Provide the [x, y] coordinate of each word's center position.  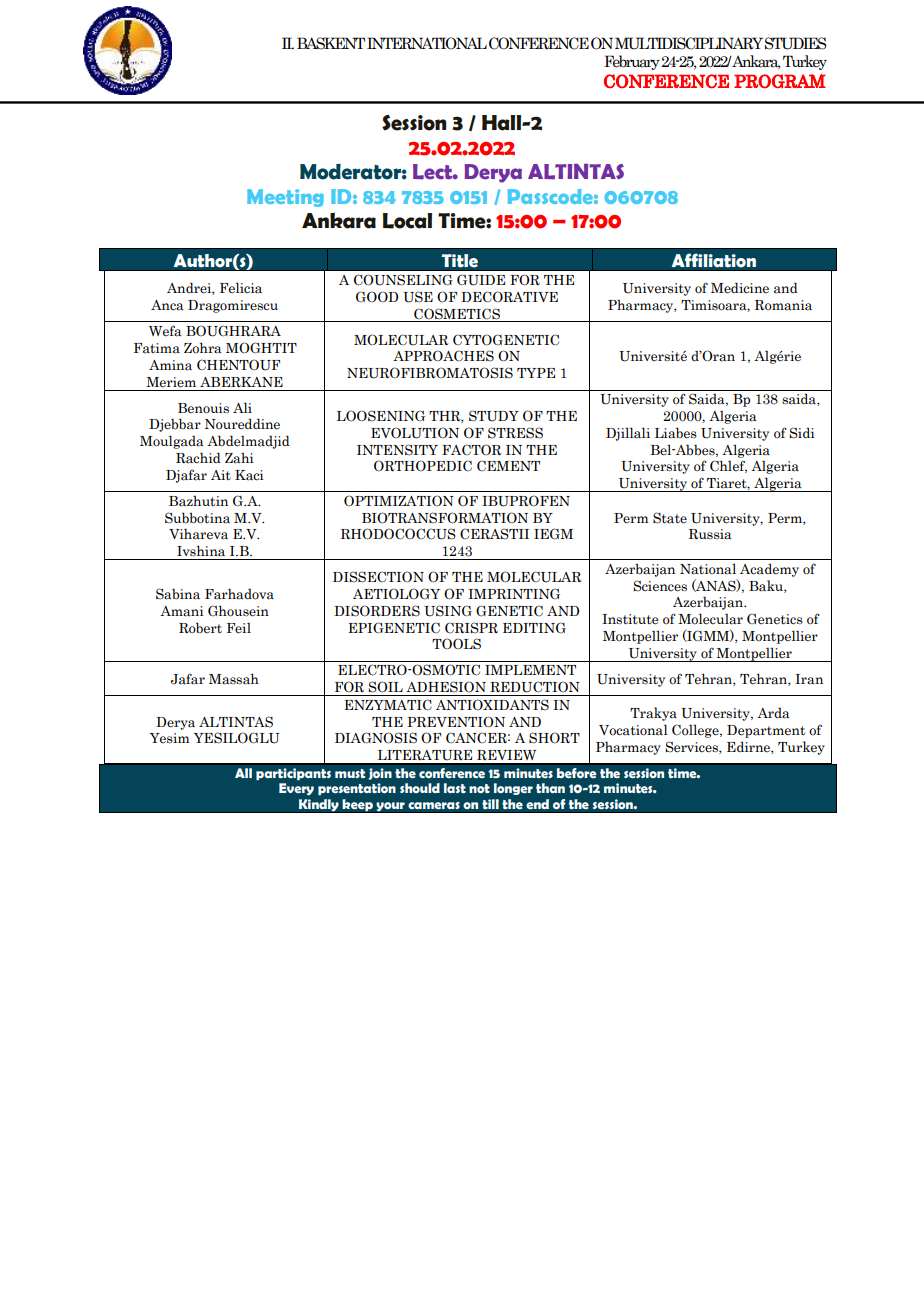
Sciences [660, 586]
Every [296, 789]
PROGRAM [780, 81]
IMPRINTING [514, 593]
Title [460, 261]
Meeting [285, 198]
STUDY [494, 416]
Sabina [178, 594]
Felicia [241, 288]
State [670, 518]
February [632, 62]
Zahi [239, 458]
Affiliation [714, 260]
